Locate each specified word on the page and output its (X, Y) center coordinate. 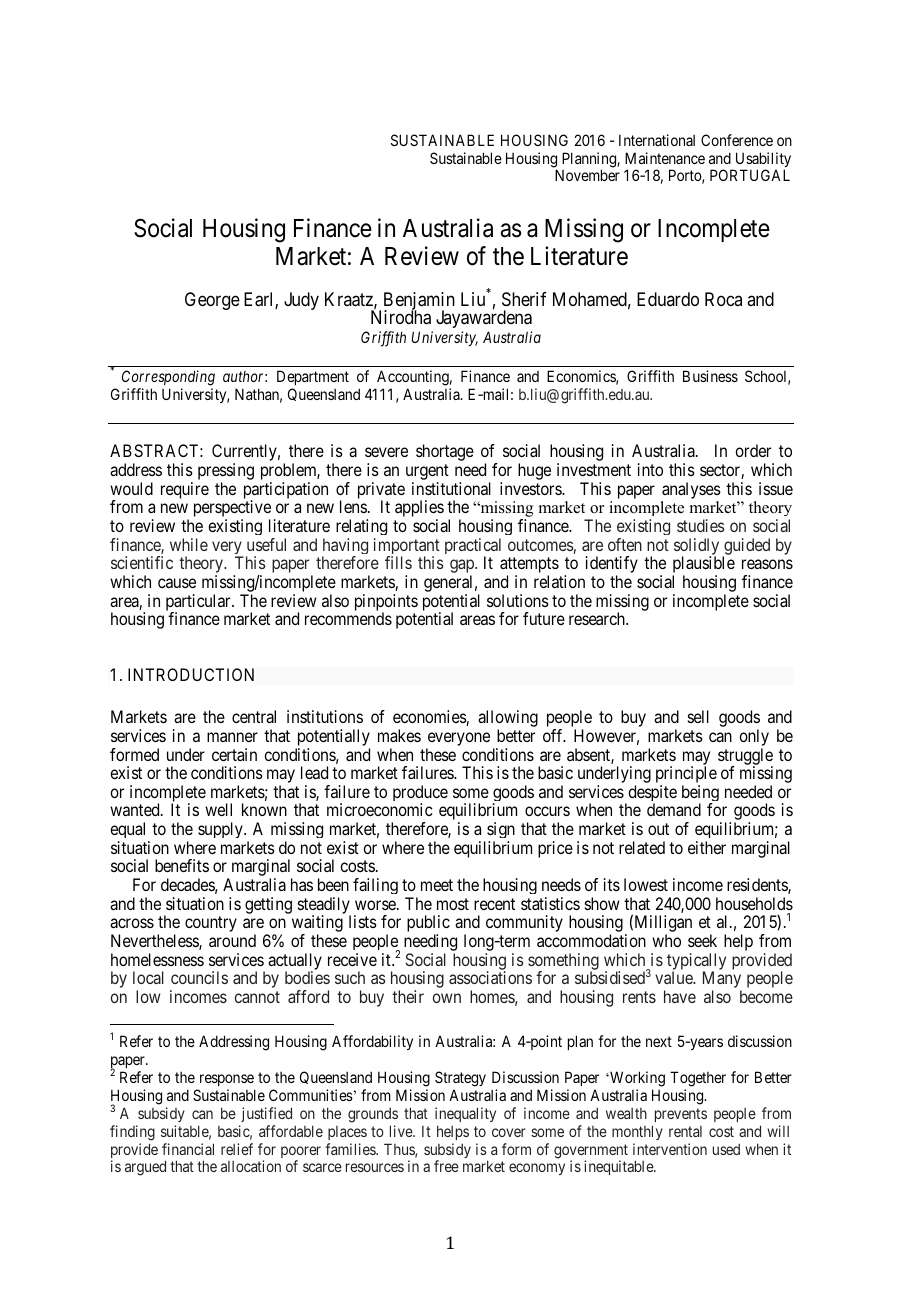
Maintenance (665, 158)
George (212, 301)
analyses (691, 490)
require (185, 490)
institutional (451, 488)
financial (188, 1149)
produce (420, 795)
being (700, 795)
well (218, 809)
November (587, 175)
